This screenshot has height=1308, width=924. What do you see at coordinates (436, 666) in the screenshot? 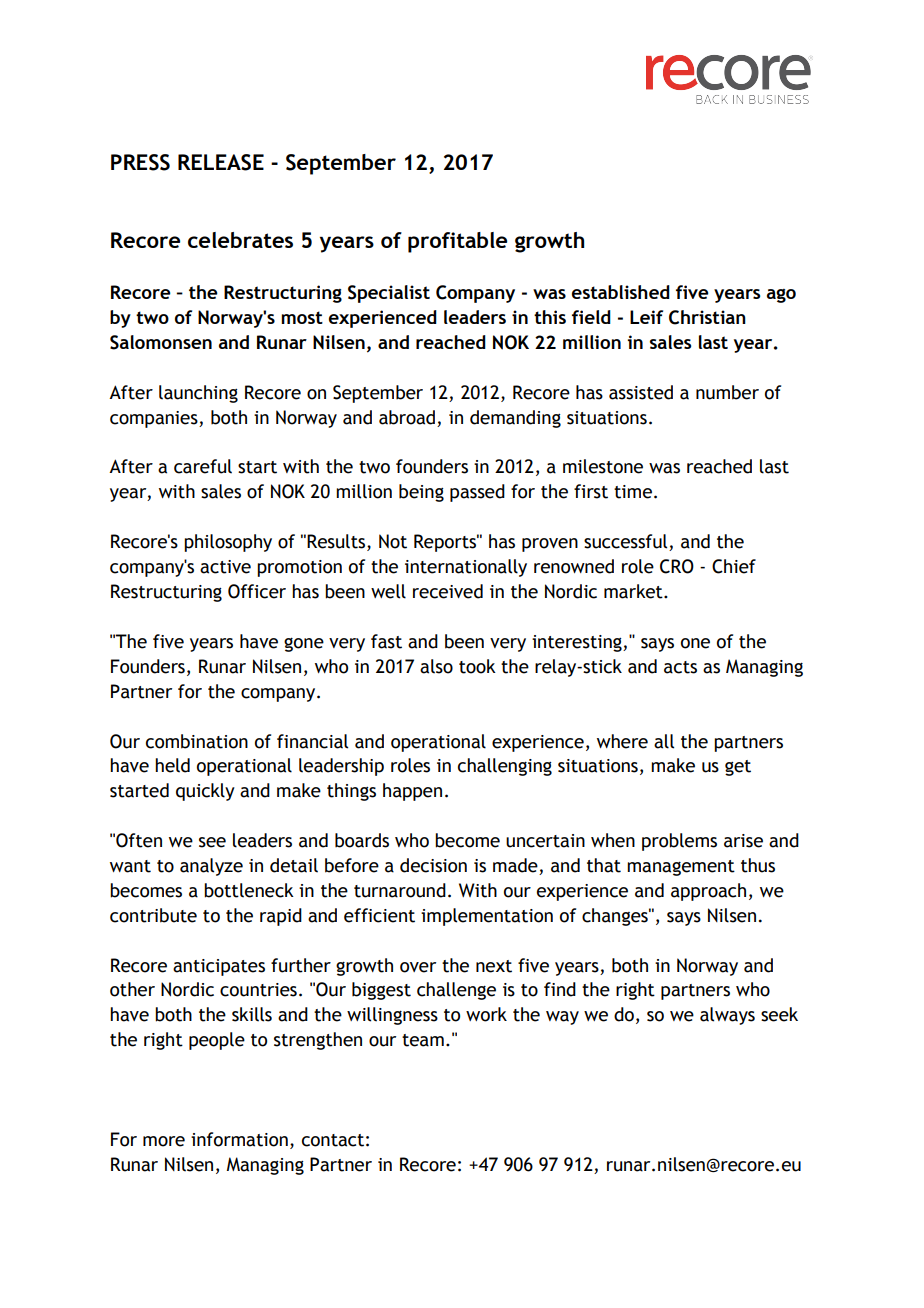
I see `also` at bounding box center [436, 666].
